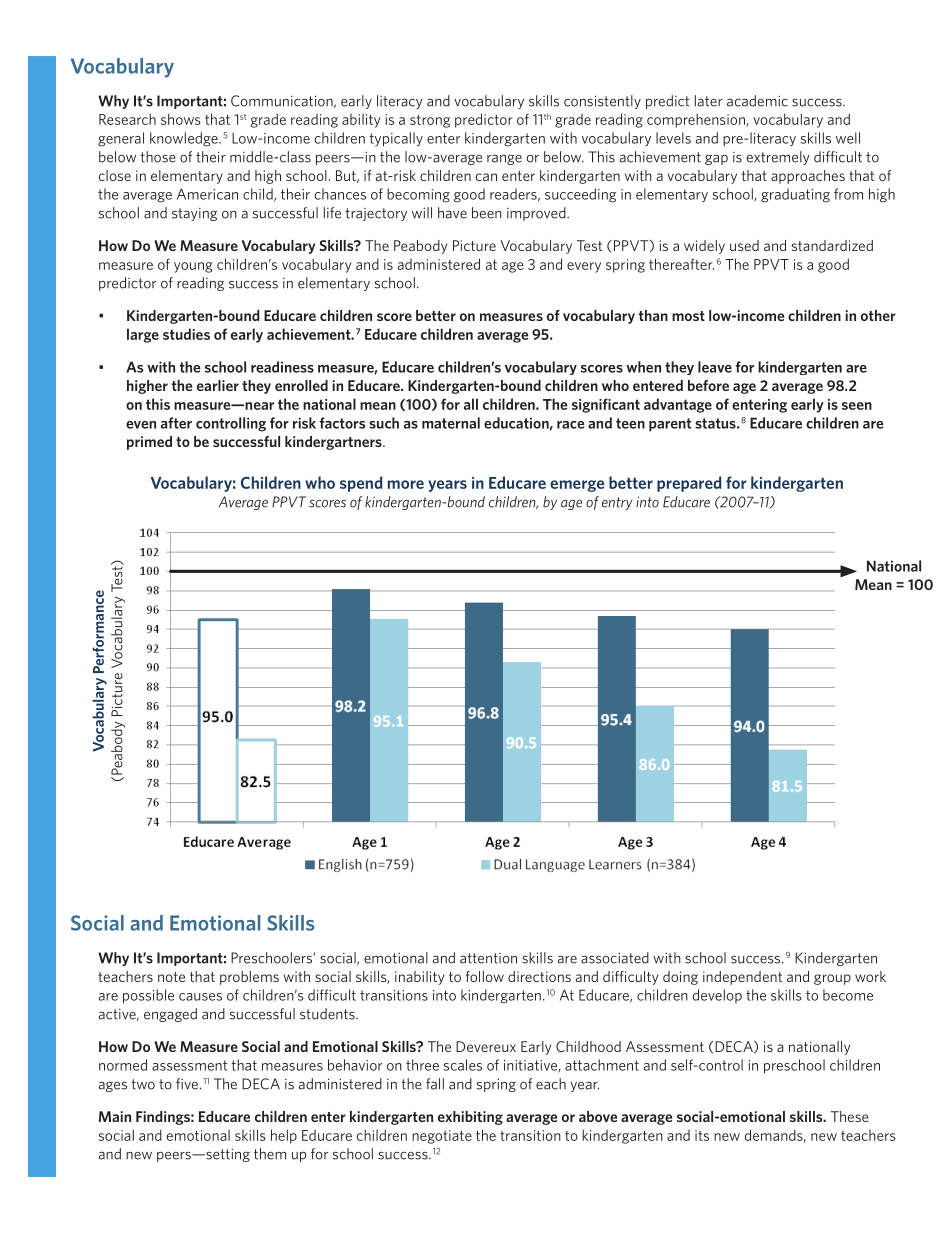 This image has width=952, height=1233. What do you see at coordinates (488, 958) in the image?
I see `attention` at bounding box center [488, 958].
